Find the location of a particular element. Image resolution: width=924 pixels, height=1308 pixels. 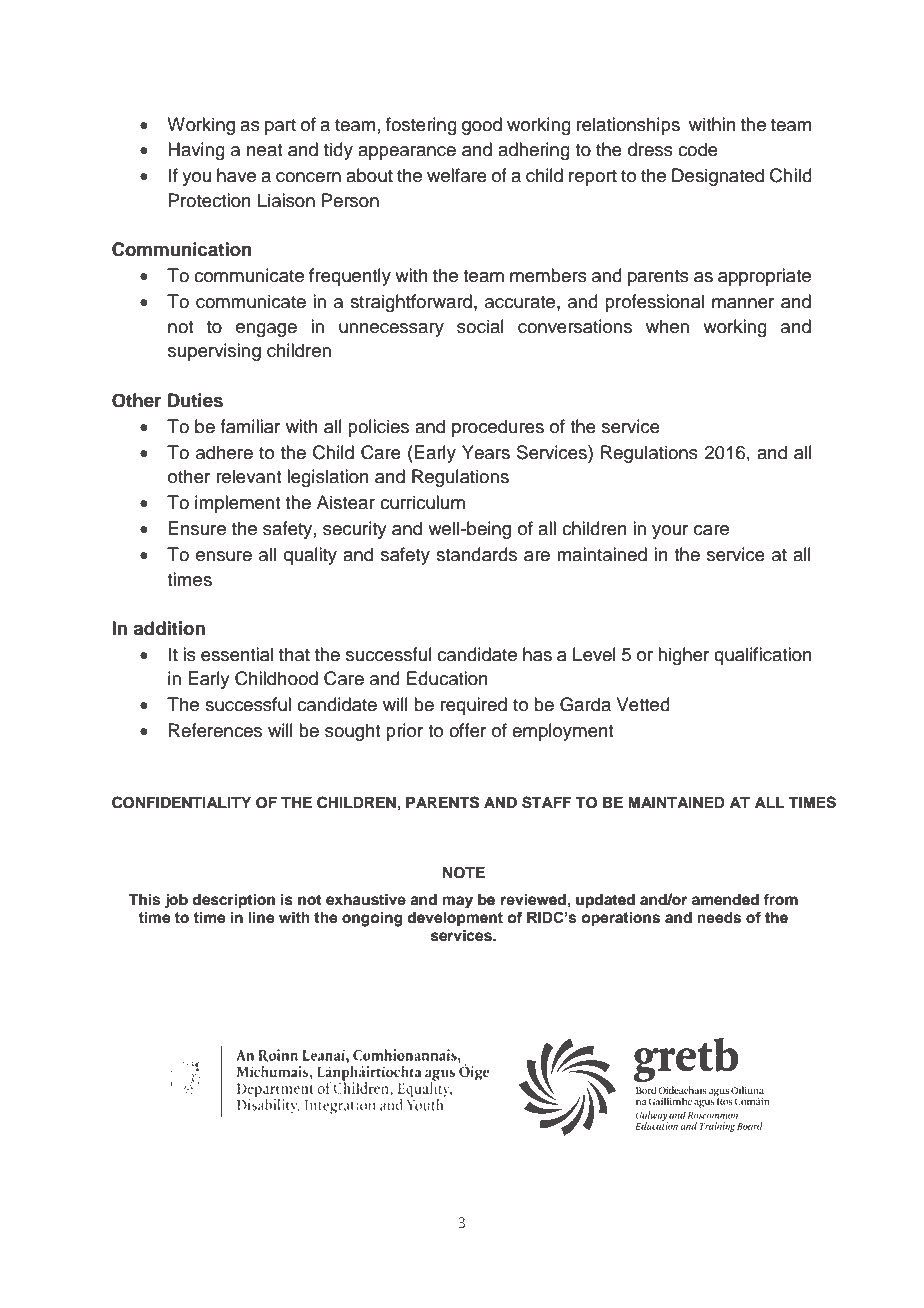

description is located at coordinates (233, 901).
